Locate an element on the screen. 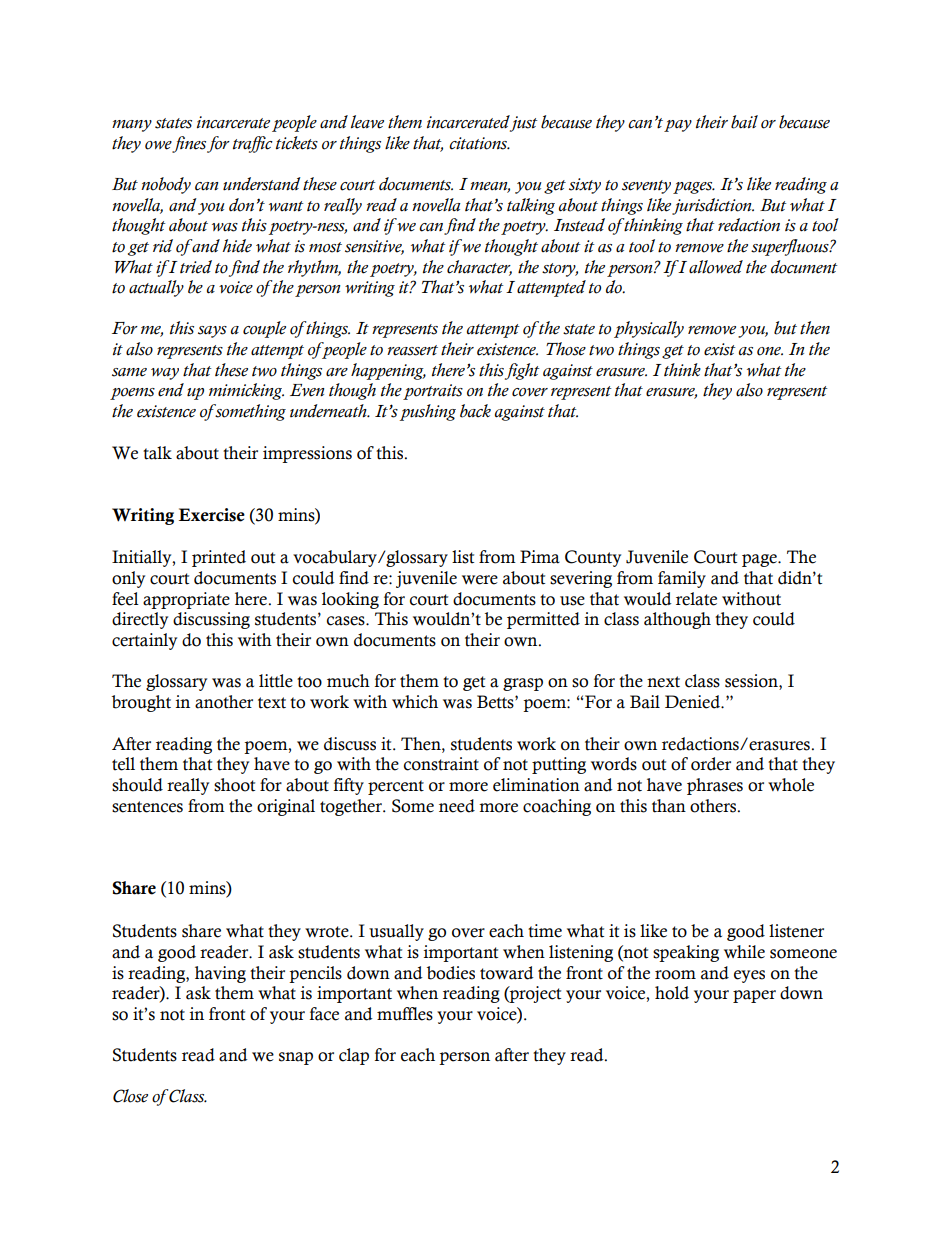  pay is located at coordinates (678, 126).
